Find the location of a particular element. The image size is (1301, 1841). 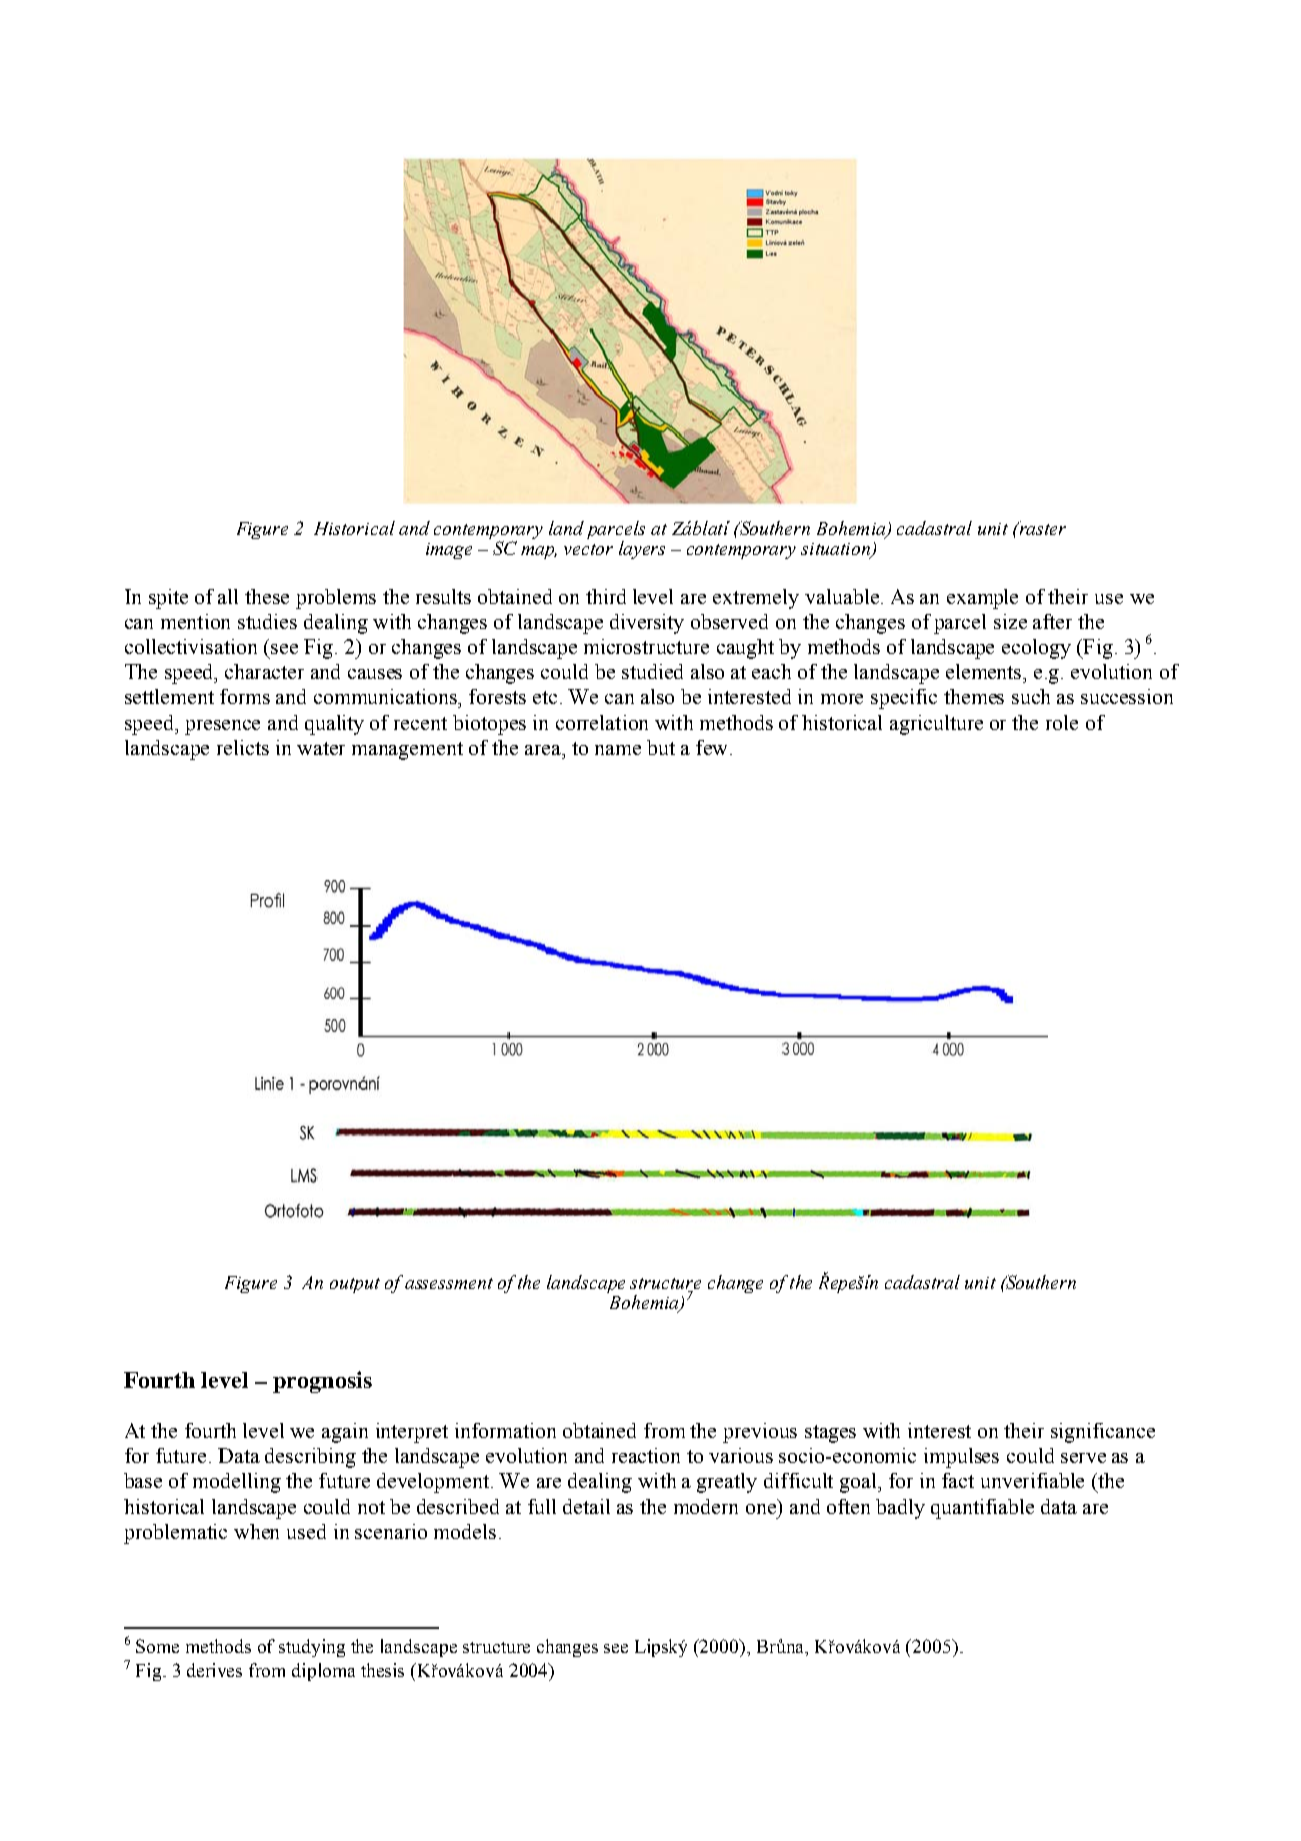

layers is located at coordinates (642, 550).
